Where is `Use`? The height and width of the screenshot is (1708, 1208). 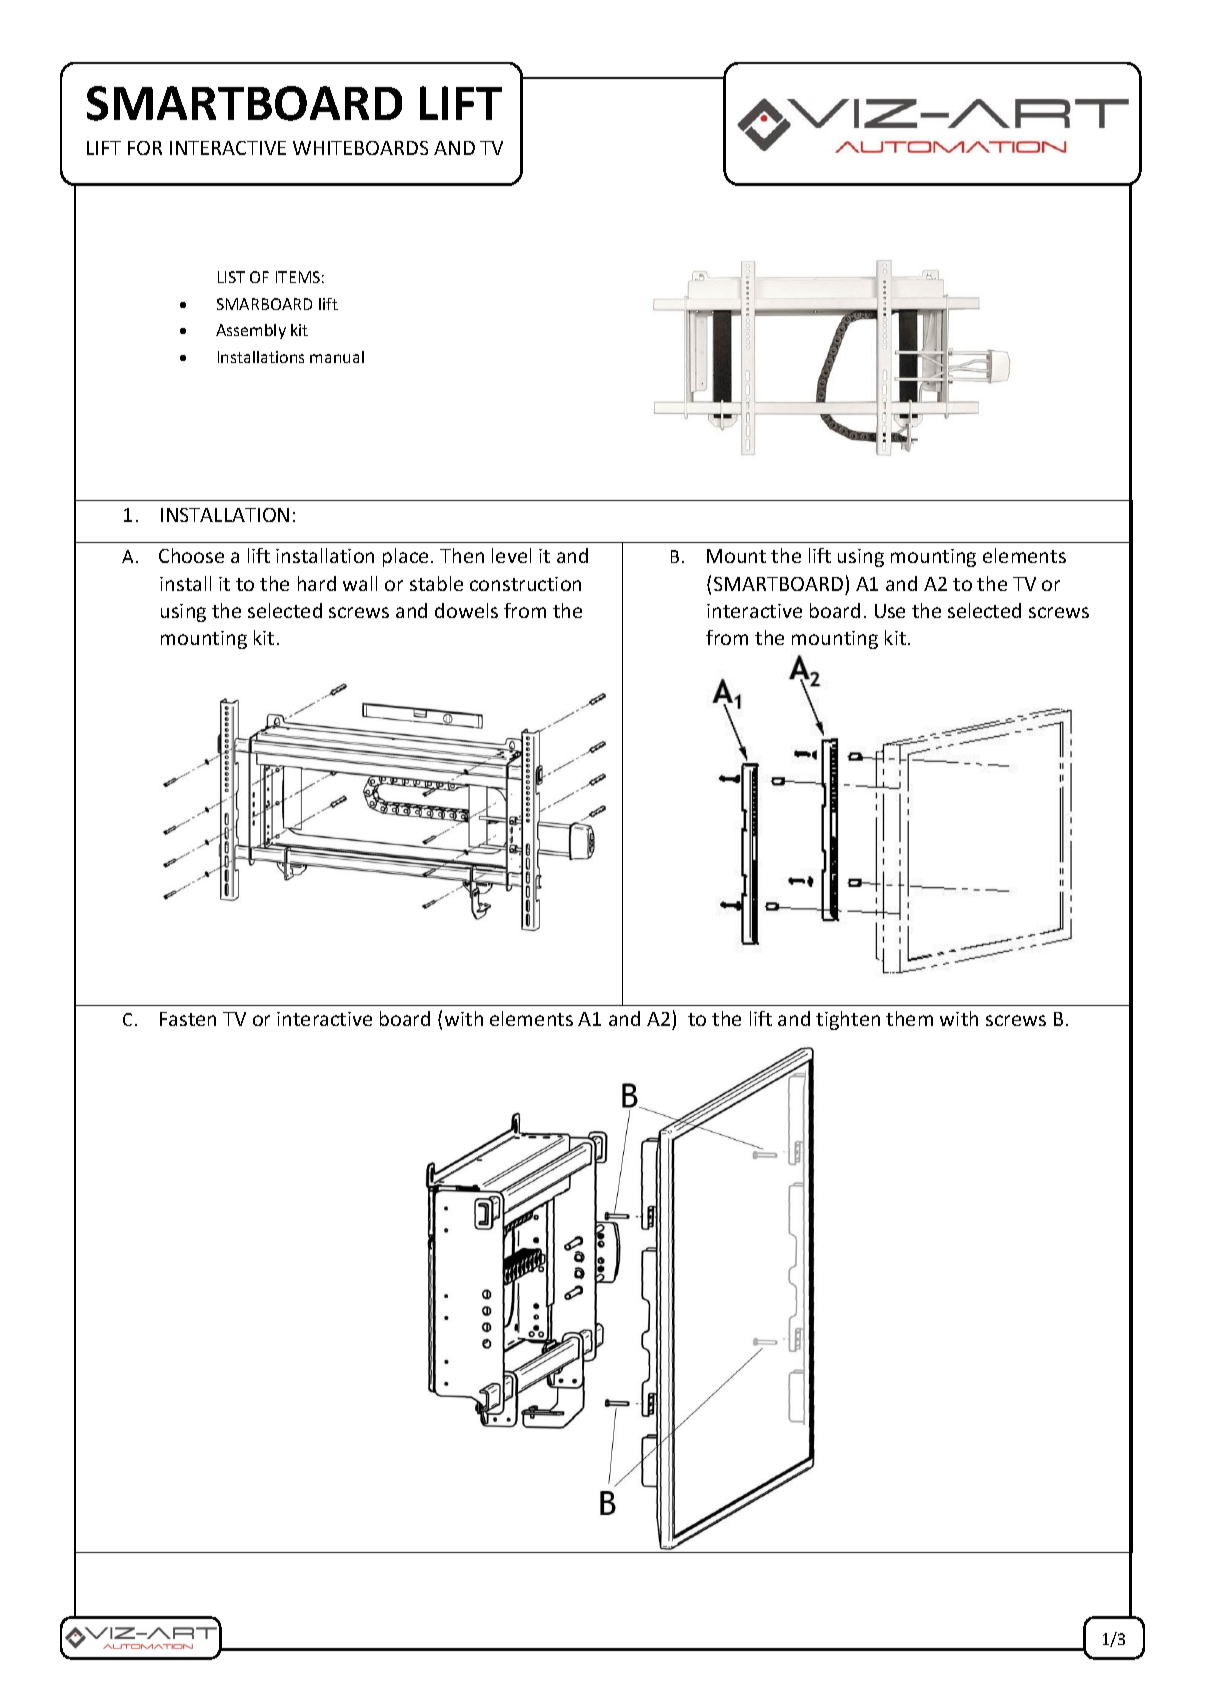
Use is located at coordinates (890, 611).
